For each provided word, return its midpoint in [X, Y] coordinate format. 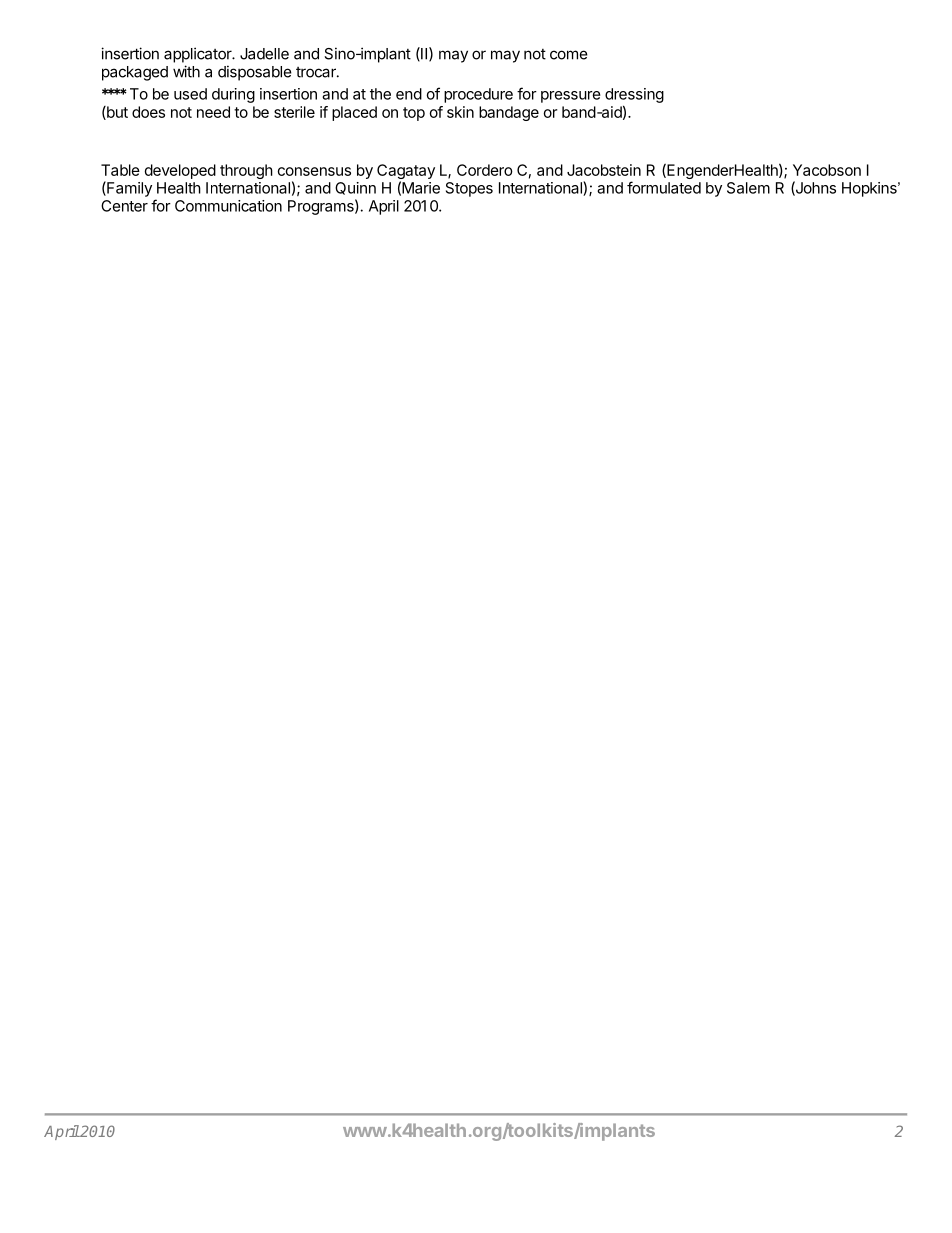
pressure [571, 97]
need [213, 112]
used [190, 94]
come [569, 55]
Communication [228, 206]
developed [180, 171]
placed [354, 113]
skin [460, 112]
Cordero [485, 170]
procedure [478, 95]
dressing [634, 95]
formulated [664, 187]
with [186, 71]
